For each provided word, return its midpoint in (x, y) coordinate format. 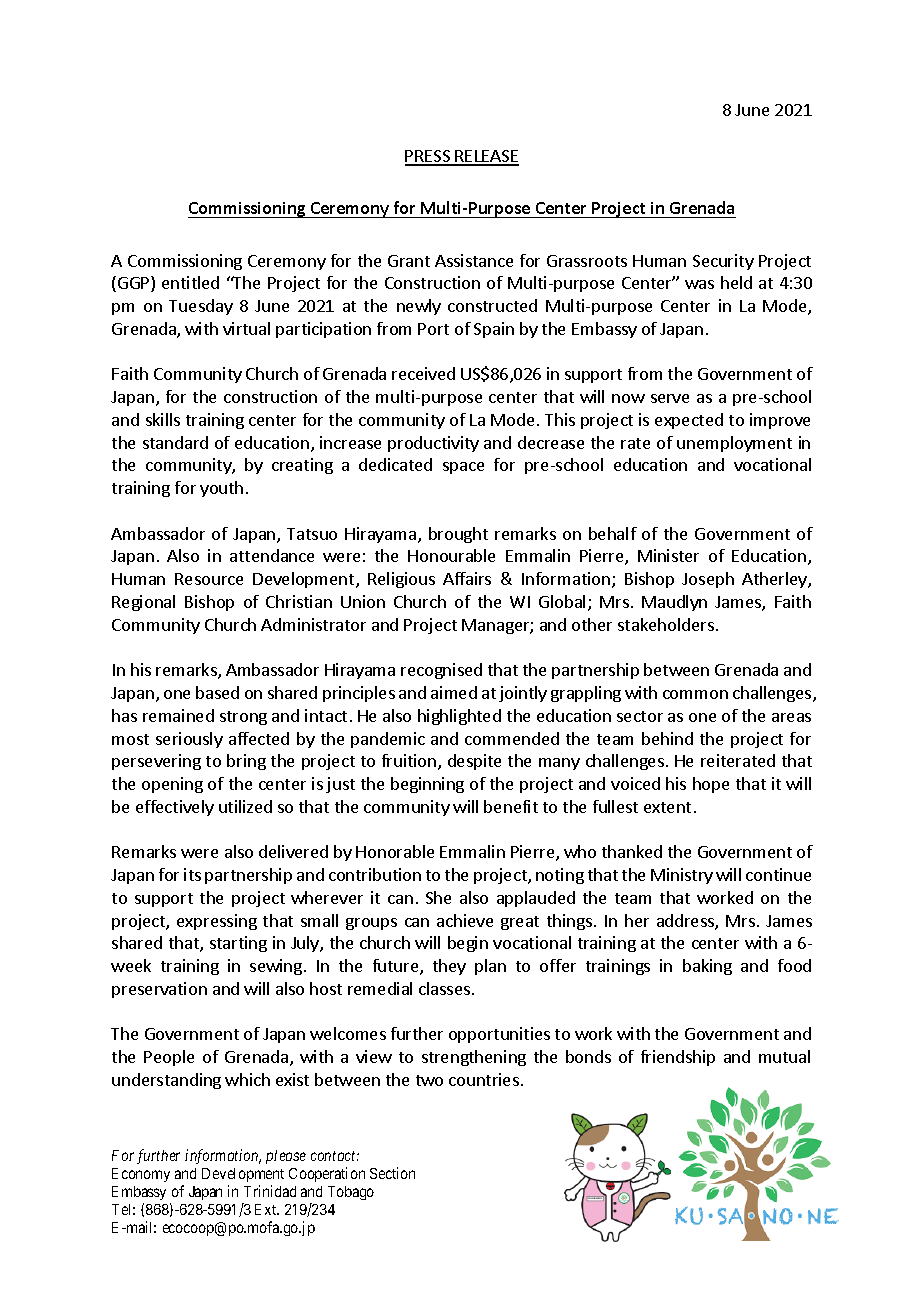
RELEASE (486, 157)
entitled (190, 282)
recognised (441, 671)
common (695, 694)
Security (723, 262)
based (217, 692)
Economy (141, 1175)
